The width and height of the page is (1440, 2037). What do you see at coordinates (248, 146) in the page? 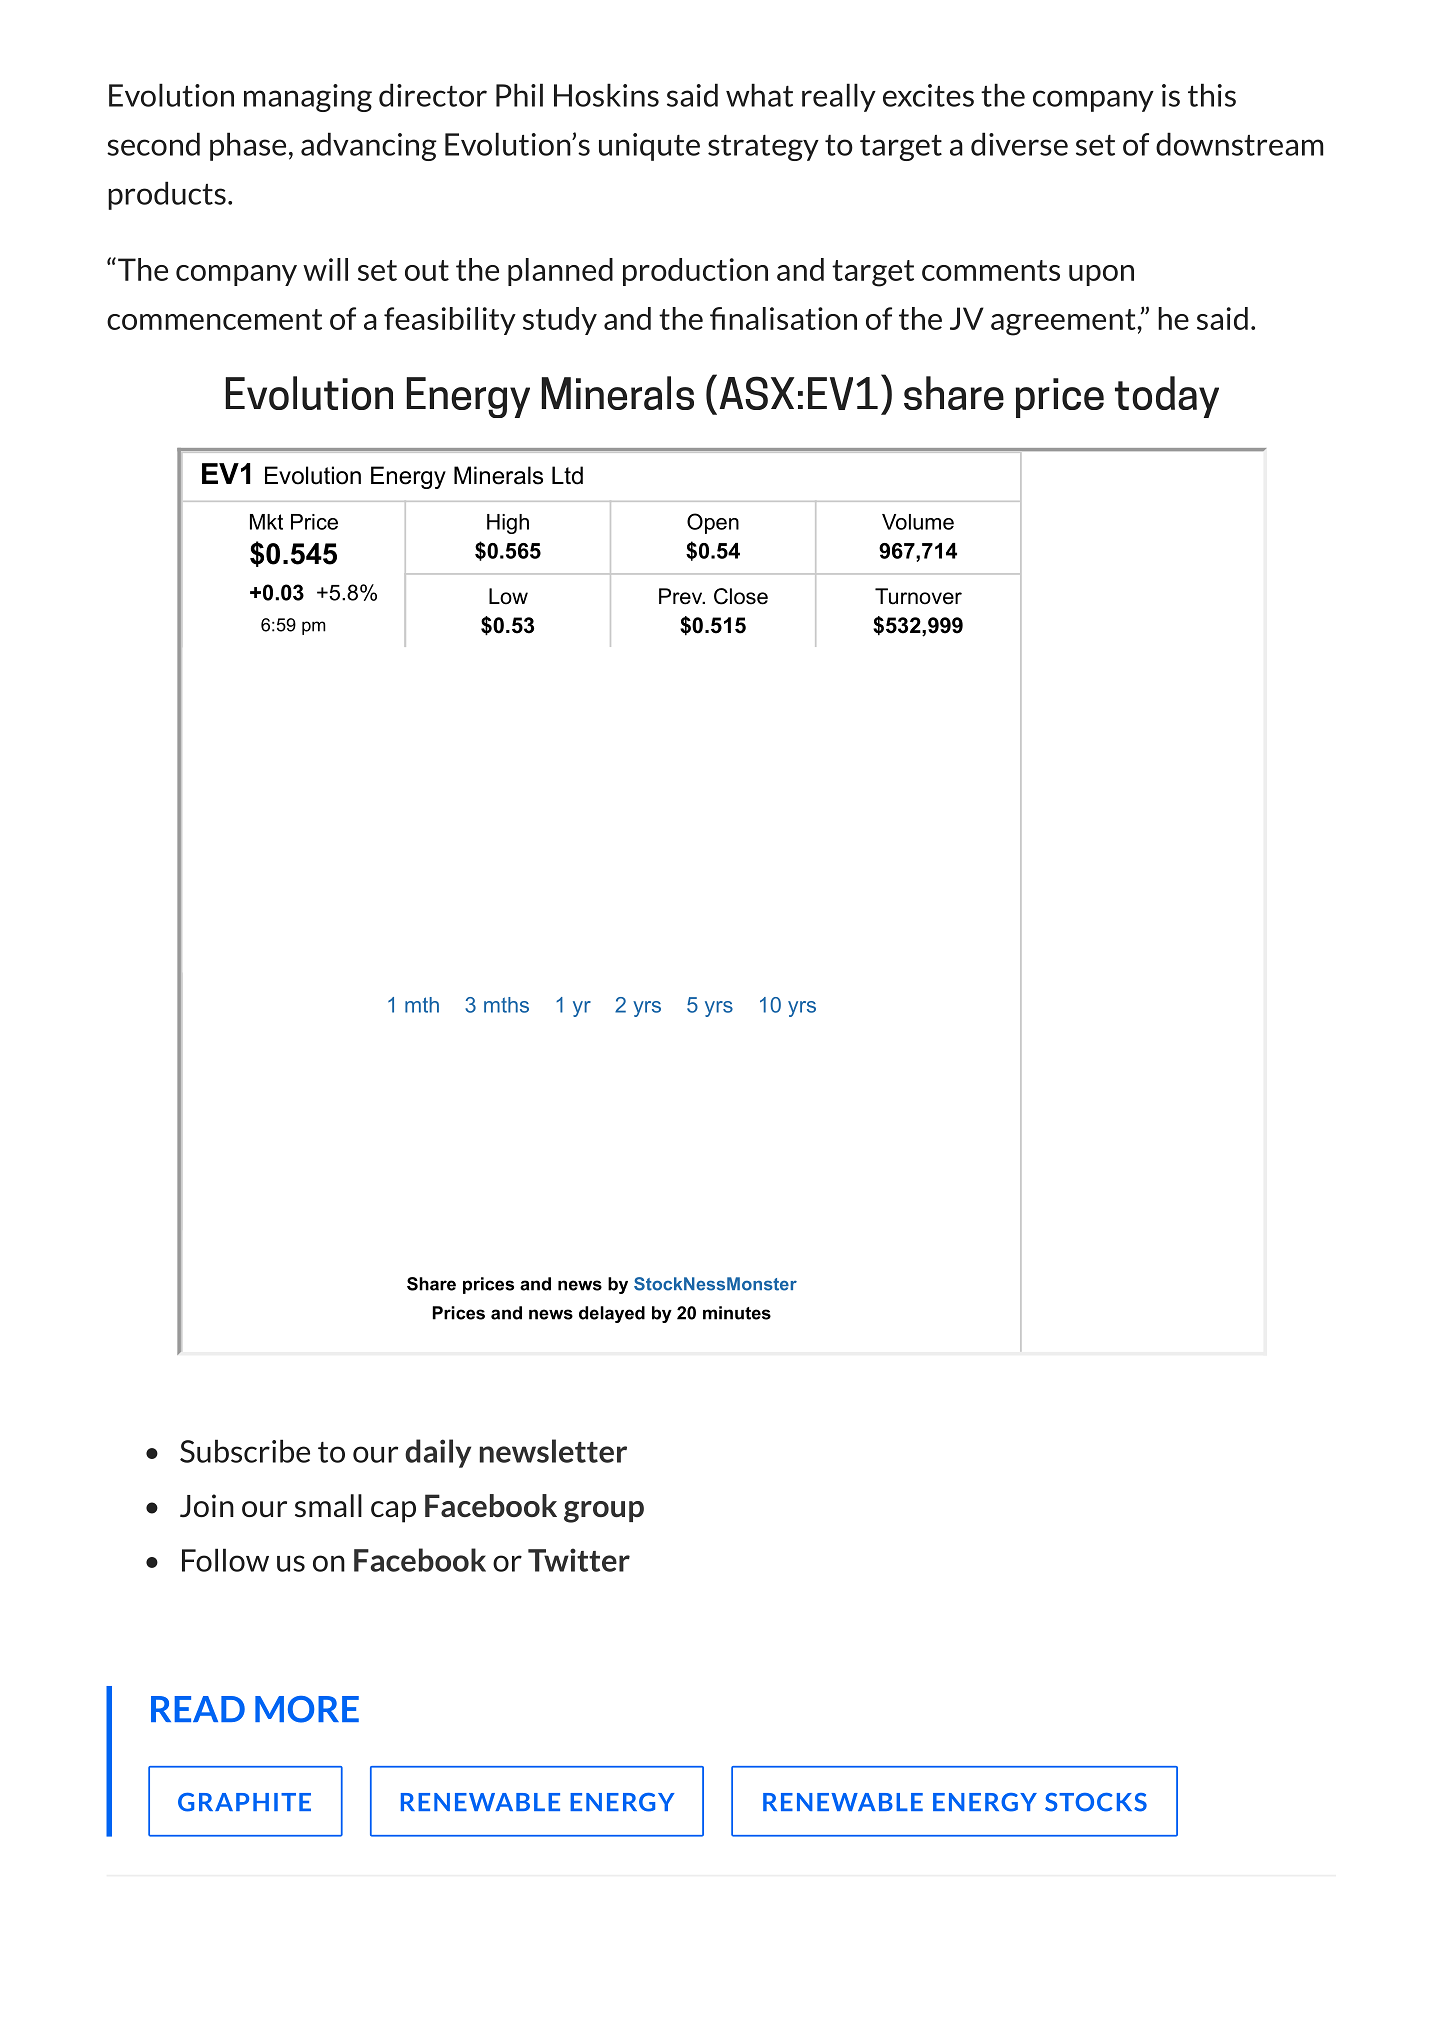
I see `phase` at bounding box center [248, 146].
